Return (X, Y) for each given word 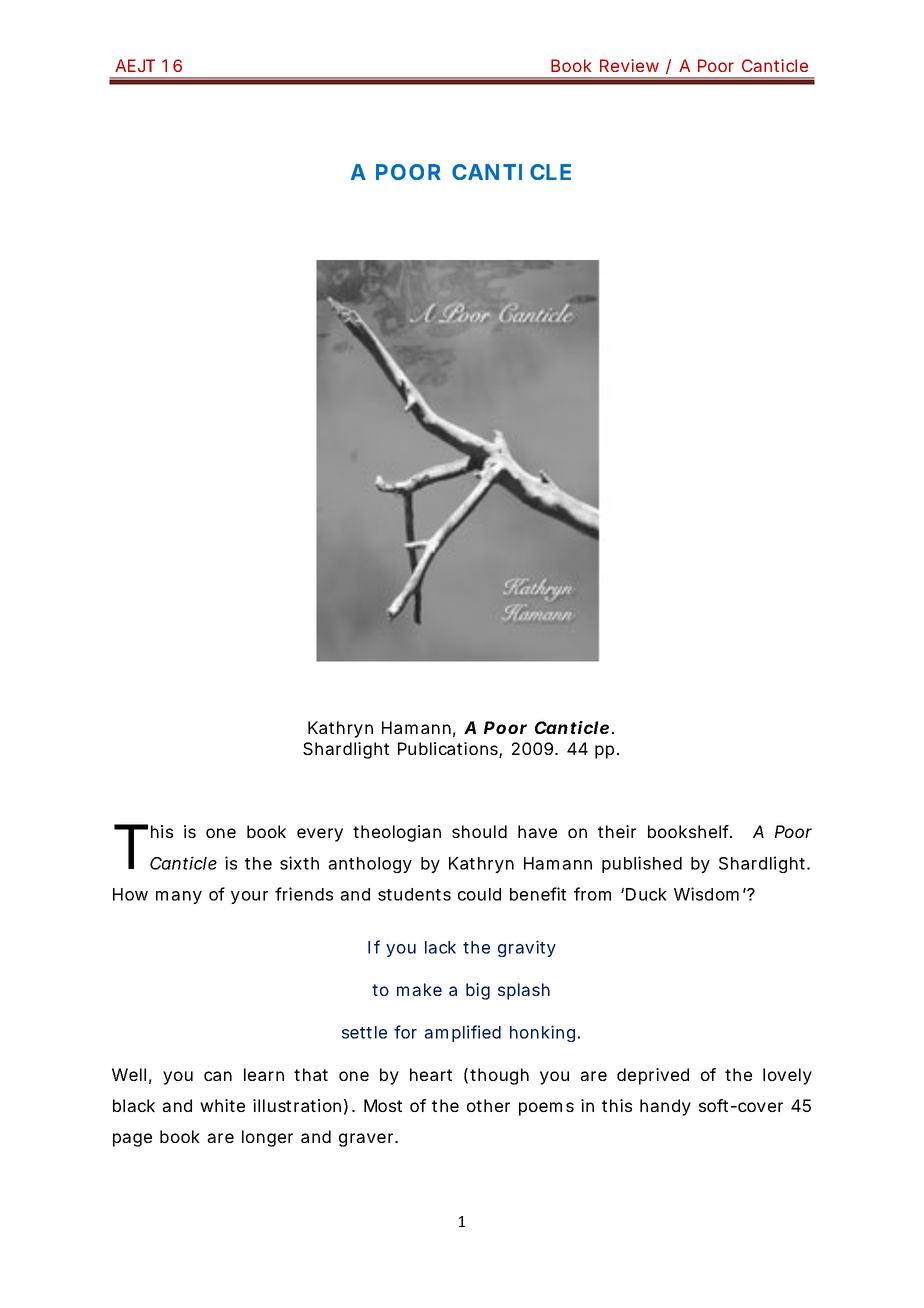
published (642, 864)
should (479, 831)
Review (629, 65)
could (479, 894)
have (537, 831)
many (179, 897)
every (320, 835)
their (617, 831)
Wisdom (706, 894)
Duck (646, 894)
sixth (299, 863)
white (222, 1105)
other (488, 1105)
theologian (397, 833)
